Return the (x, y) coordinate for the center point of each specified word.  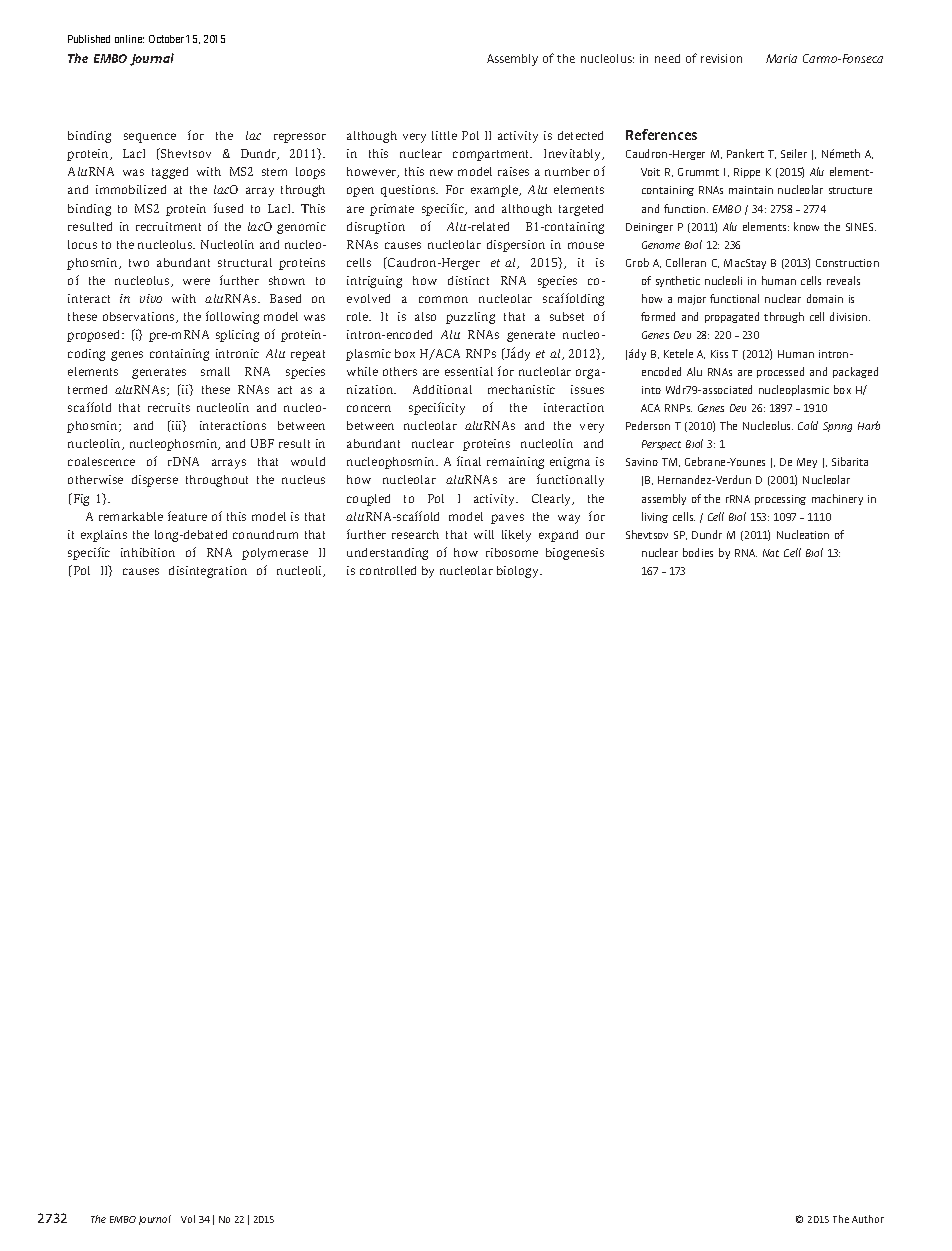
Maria (781, 58)
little (444, 135)
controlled (388, 570)
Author (868, 1219)
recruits (169, 407)
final (469, 461)
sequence (150, 138)
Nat (771, 553)
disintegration (208, 572)
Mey (807, 463)
